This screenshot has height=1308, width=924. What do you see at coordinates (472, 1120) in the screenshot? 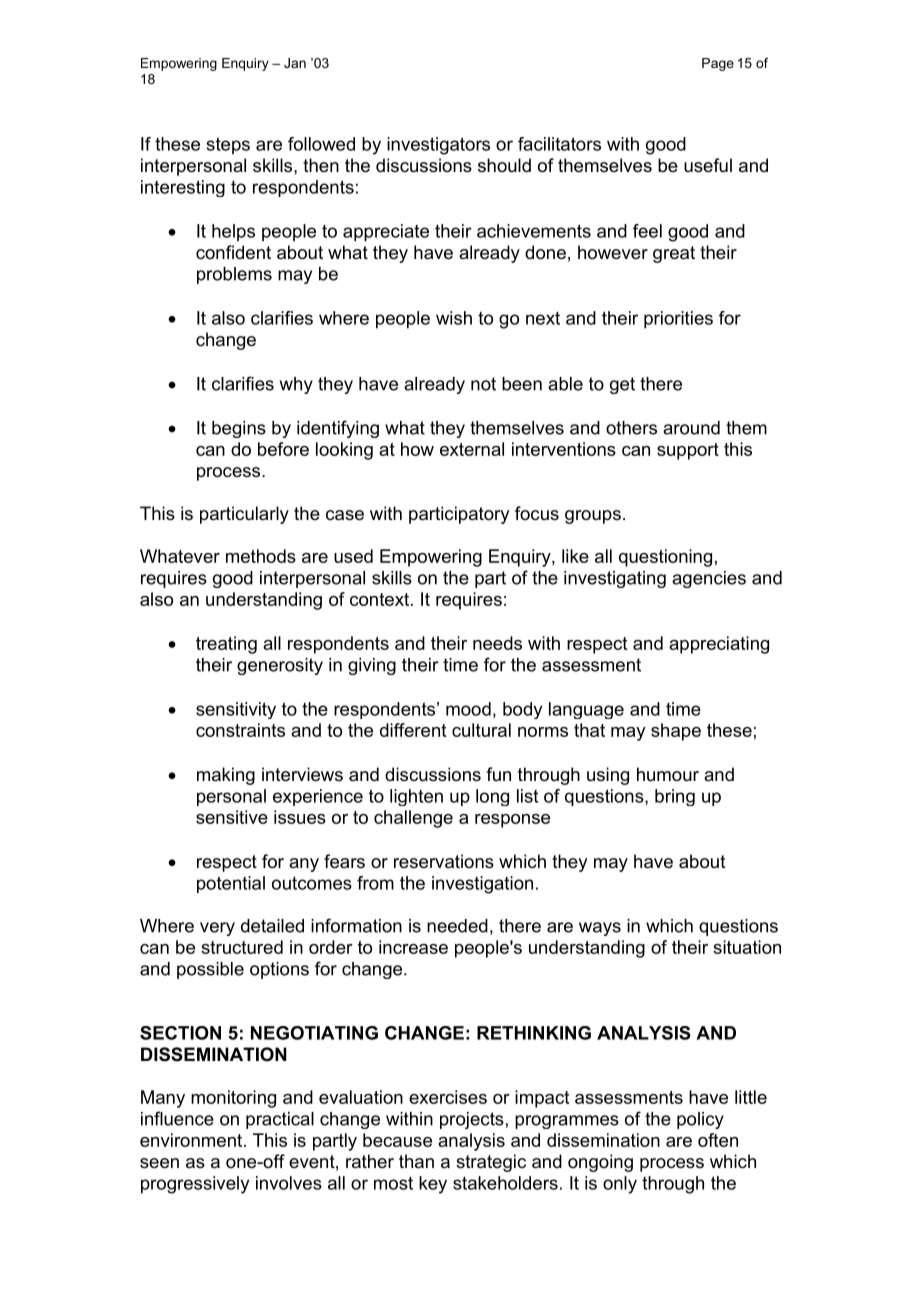
I see `projects` at bounding box center [472, 1120].
